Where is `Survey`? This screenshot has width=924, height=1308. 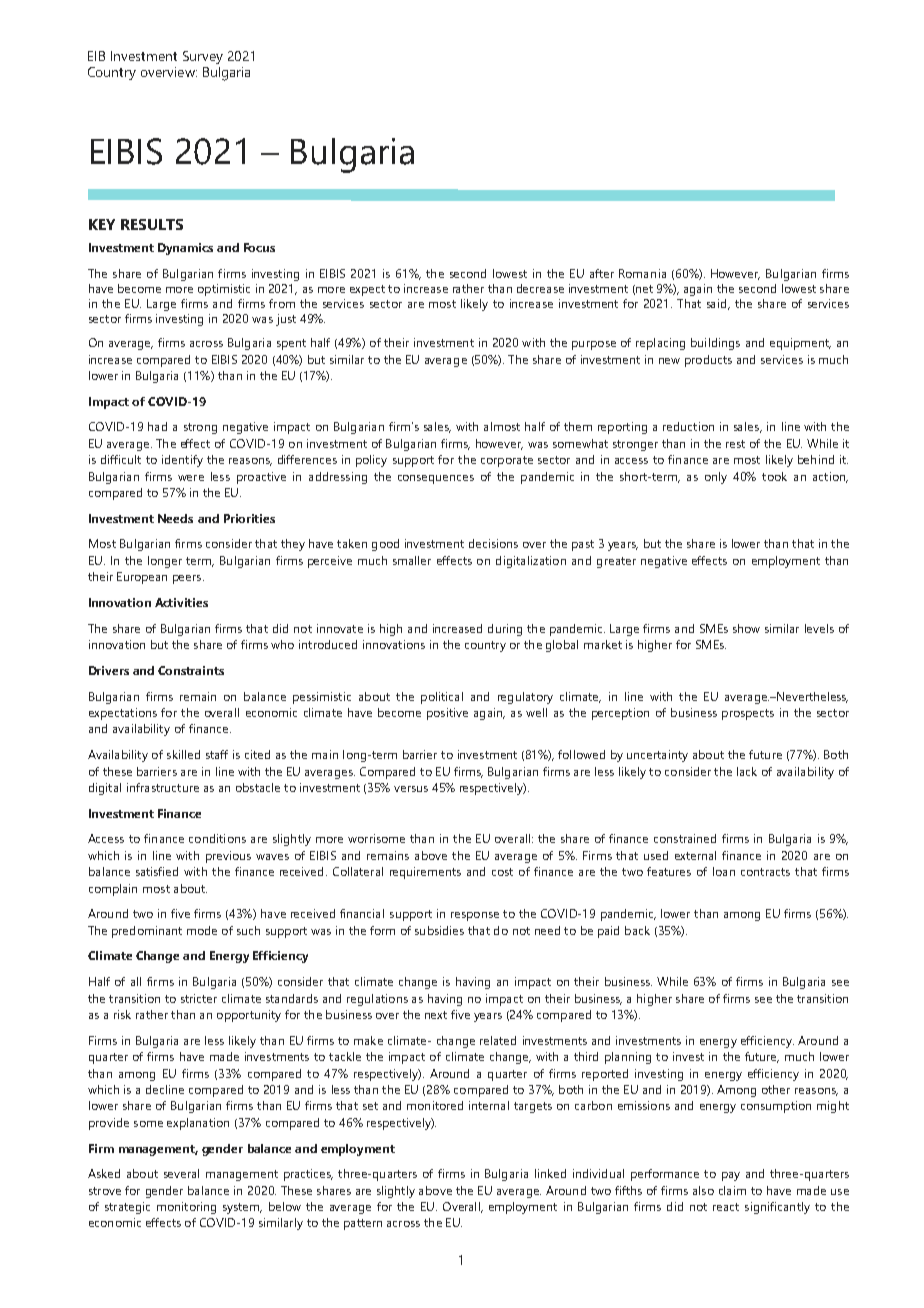 Survey is located at coordinates (203, 57).
